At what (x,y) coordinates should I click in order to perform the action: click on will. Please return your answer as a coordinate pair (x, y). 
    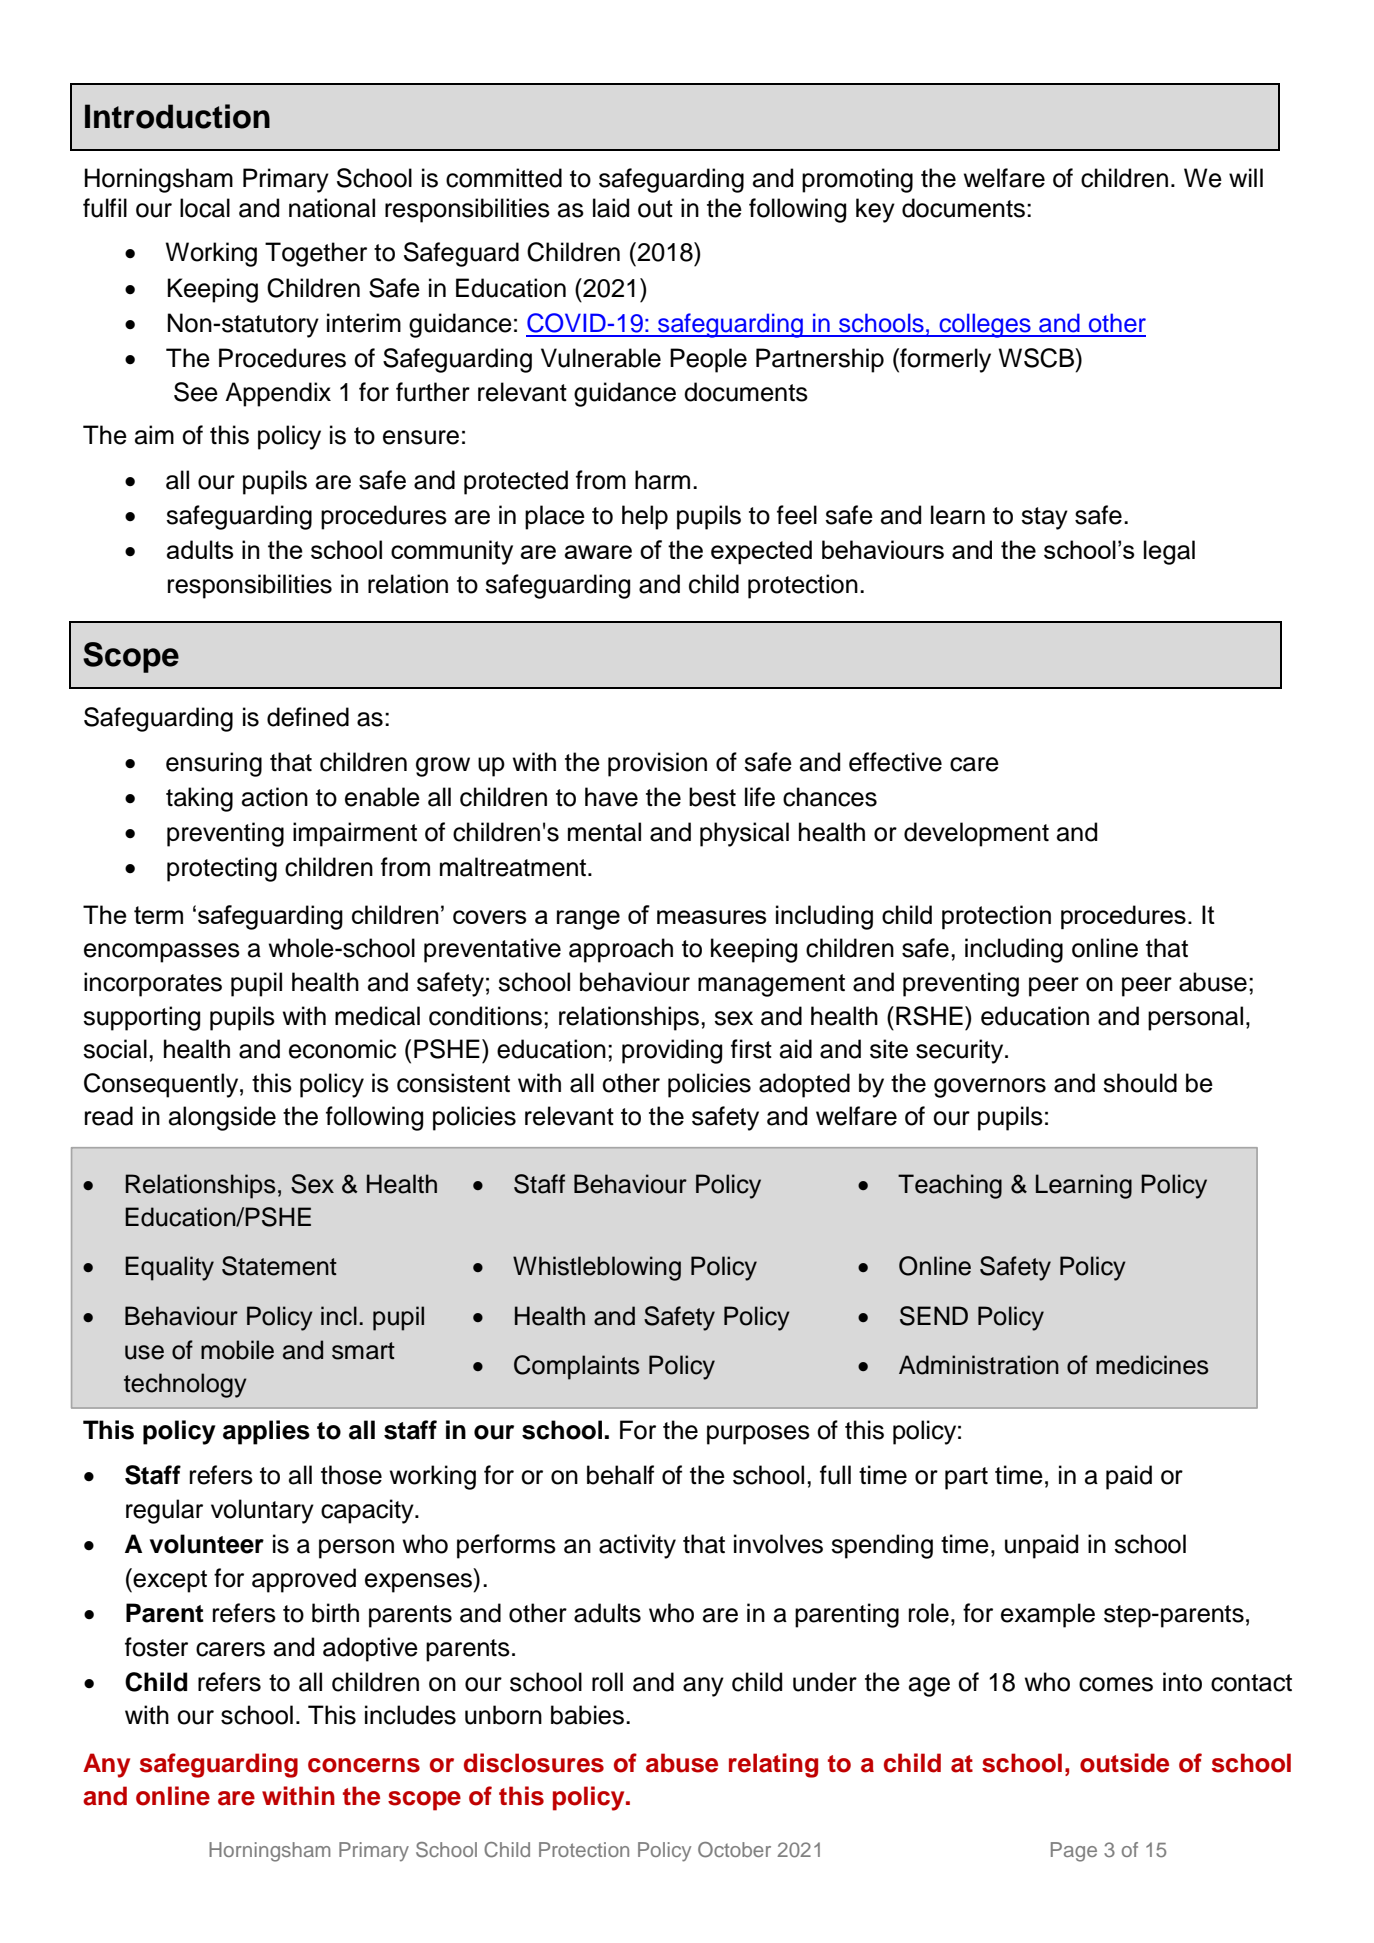
    Looking at the image, I should click on (1246, 177).
